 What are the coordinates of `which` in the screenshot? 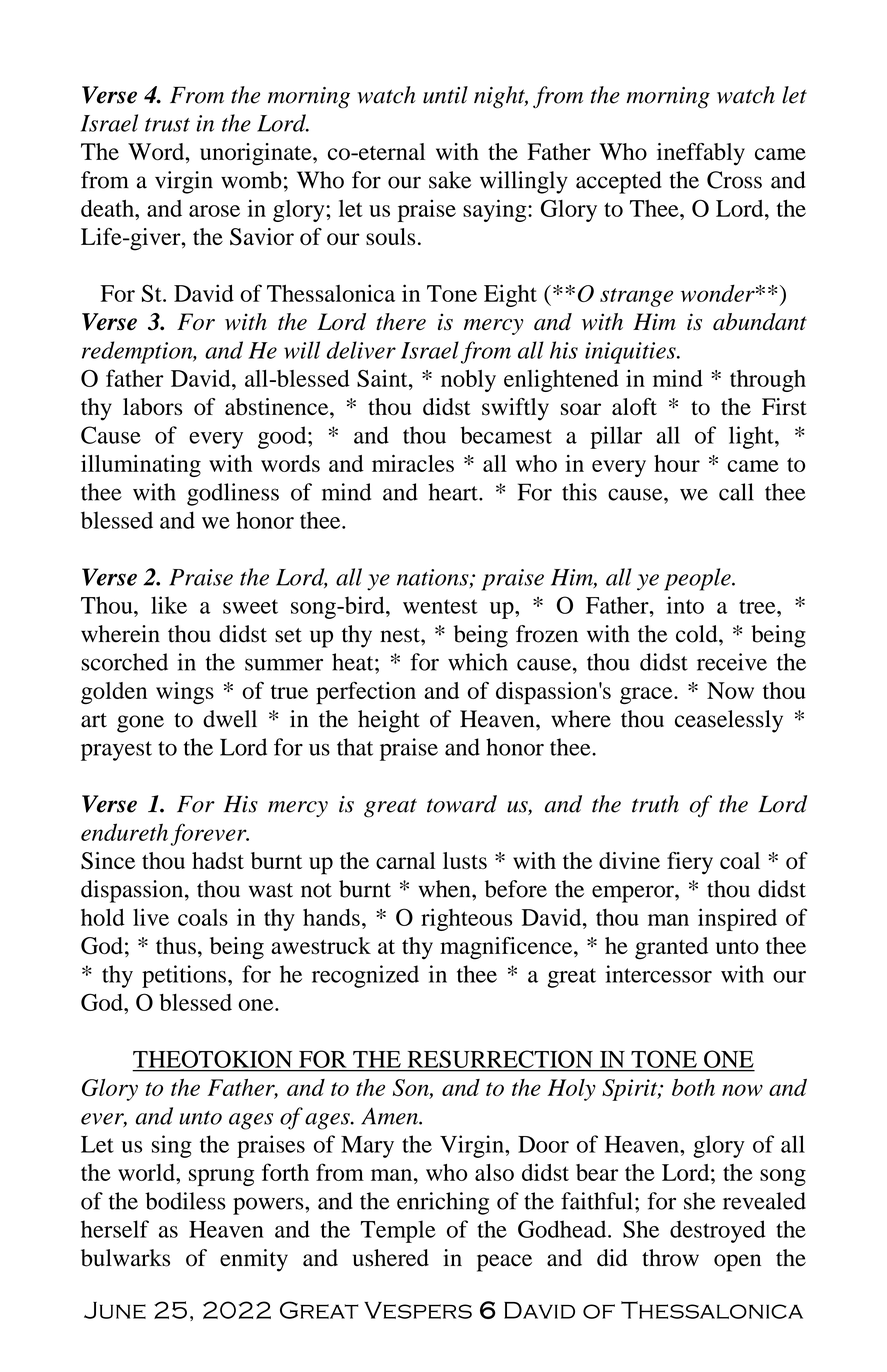 It's located at (478, 662).
